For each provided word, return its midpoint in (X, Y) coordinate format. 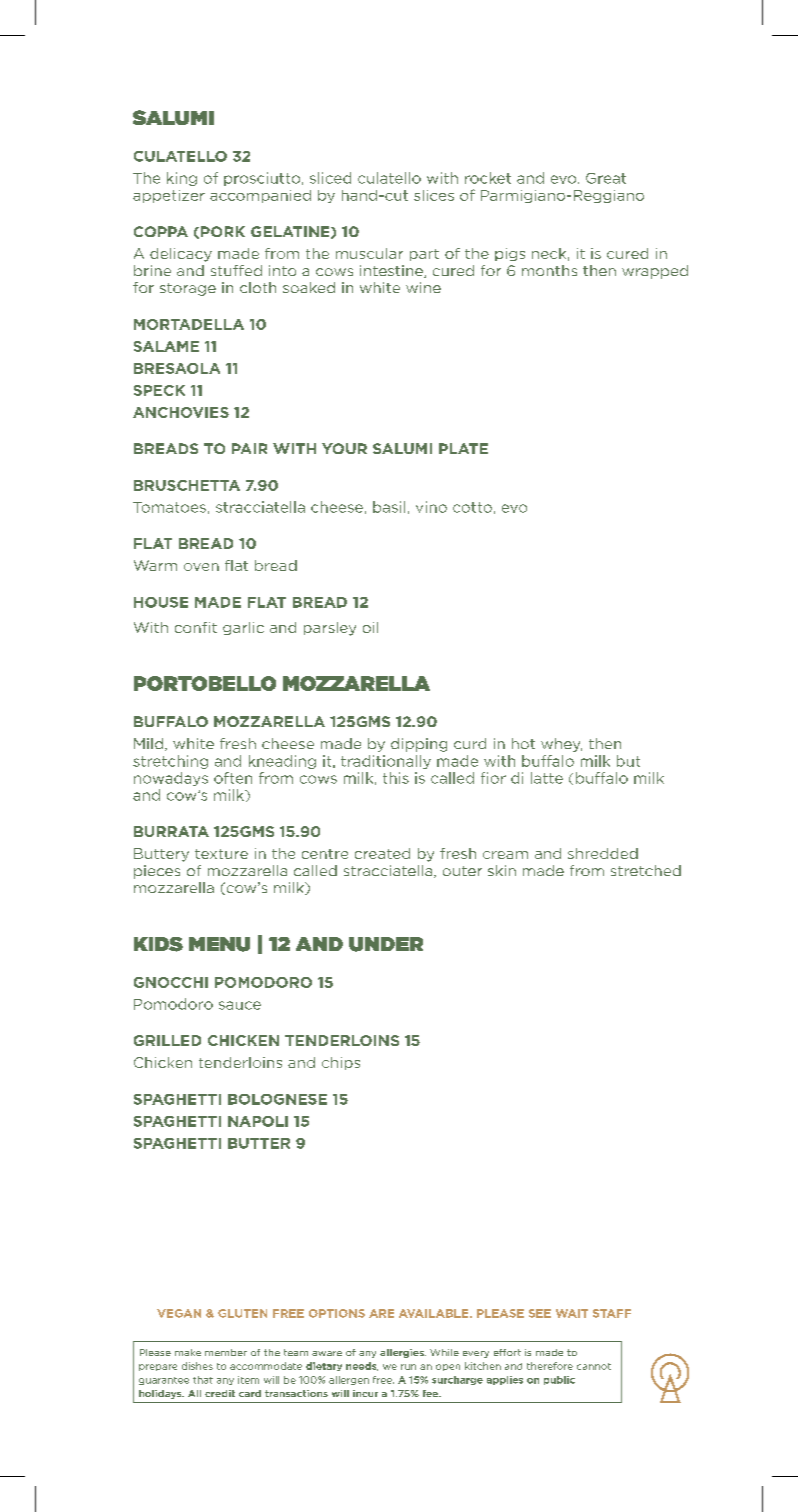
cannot (594, 1366)
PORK (223, 231)
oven (201, 567)
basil (389, 507)
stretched (646, 870)
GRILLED (167, 1040)
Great (606, 178)
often (233, 778)
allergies (403, 1353)
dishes (197, 1366)
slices (434, 195)
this (396, 778)
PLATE (463, 448)
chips (341, 1063)
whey (561, 745)
